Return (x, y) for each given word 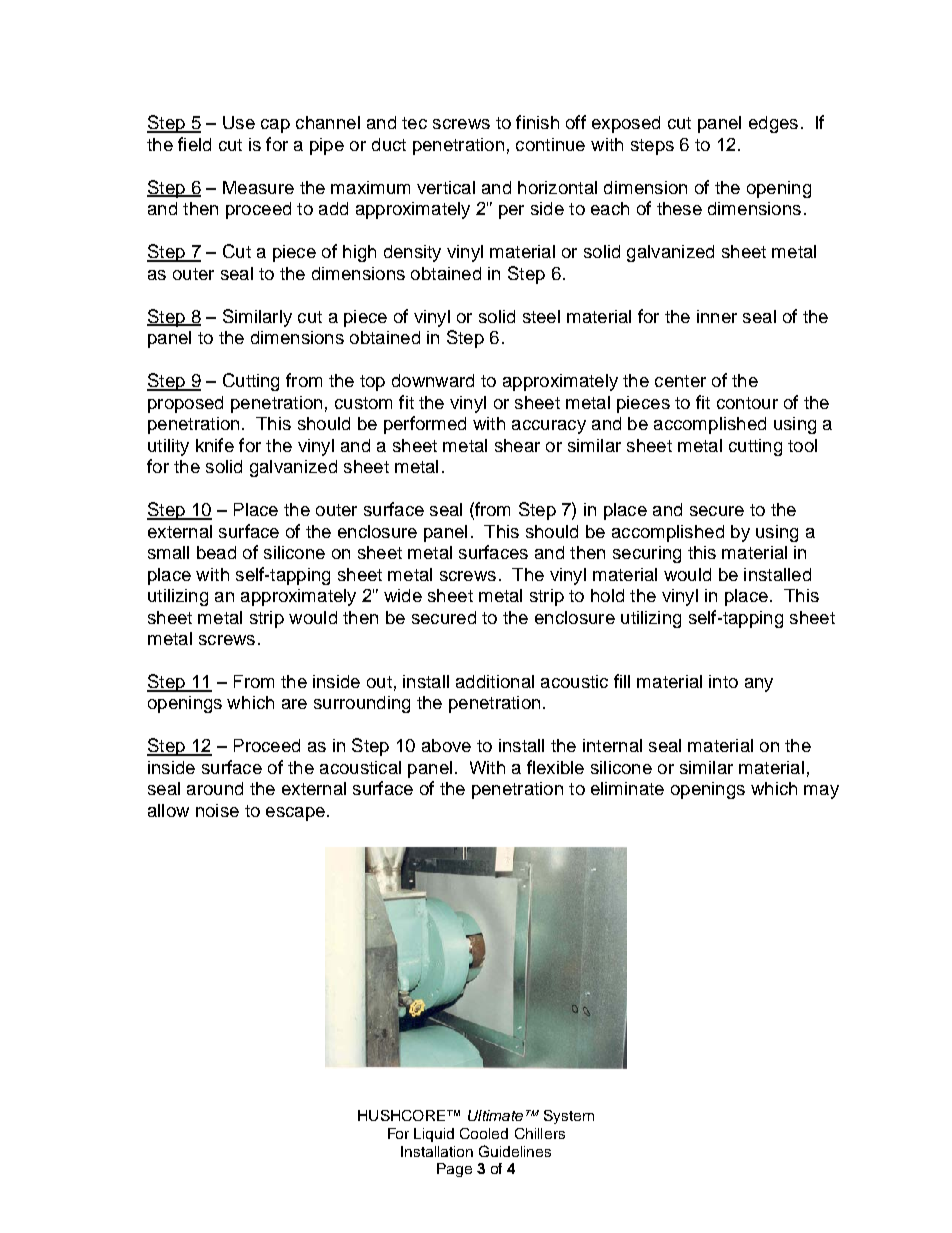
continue (550, 144)
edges (773, 124)
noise (217, 810)
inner (717, 316)
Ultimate (495, 1115)
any (759, 685)
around (215, 788)
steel (541, 316)
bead (216, 552)
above (446, 745)
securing (647, 554)
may (821, 792)
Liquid (434, 1135)
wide (403, 595)
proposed (185, 404)
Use (239, 122)
